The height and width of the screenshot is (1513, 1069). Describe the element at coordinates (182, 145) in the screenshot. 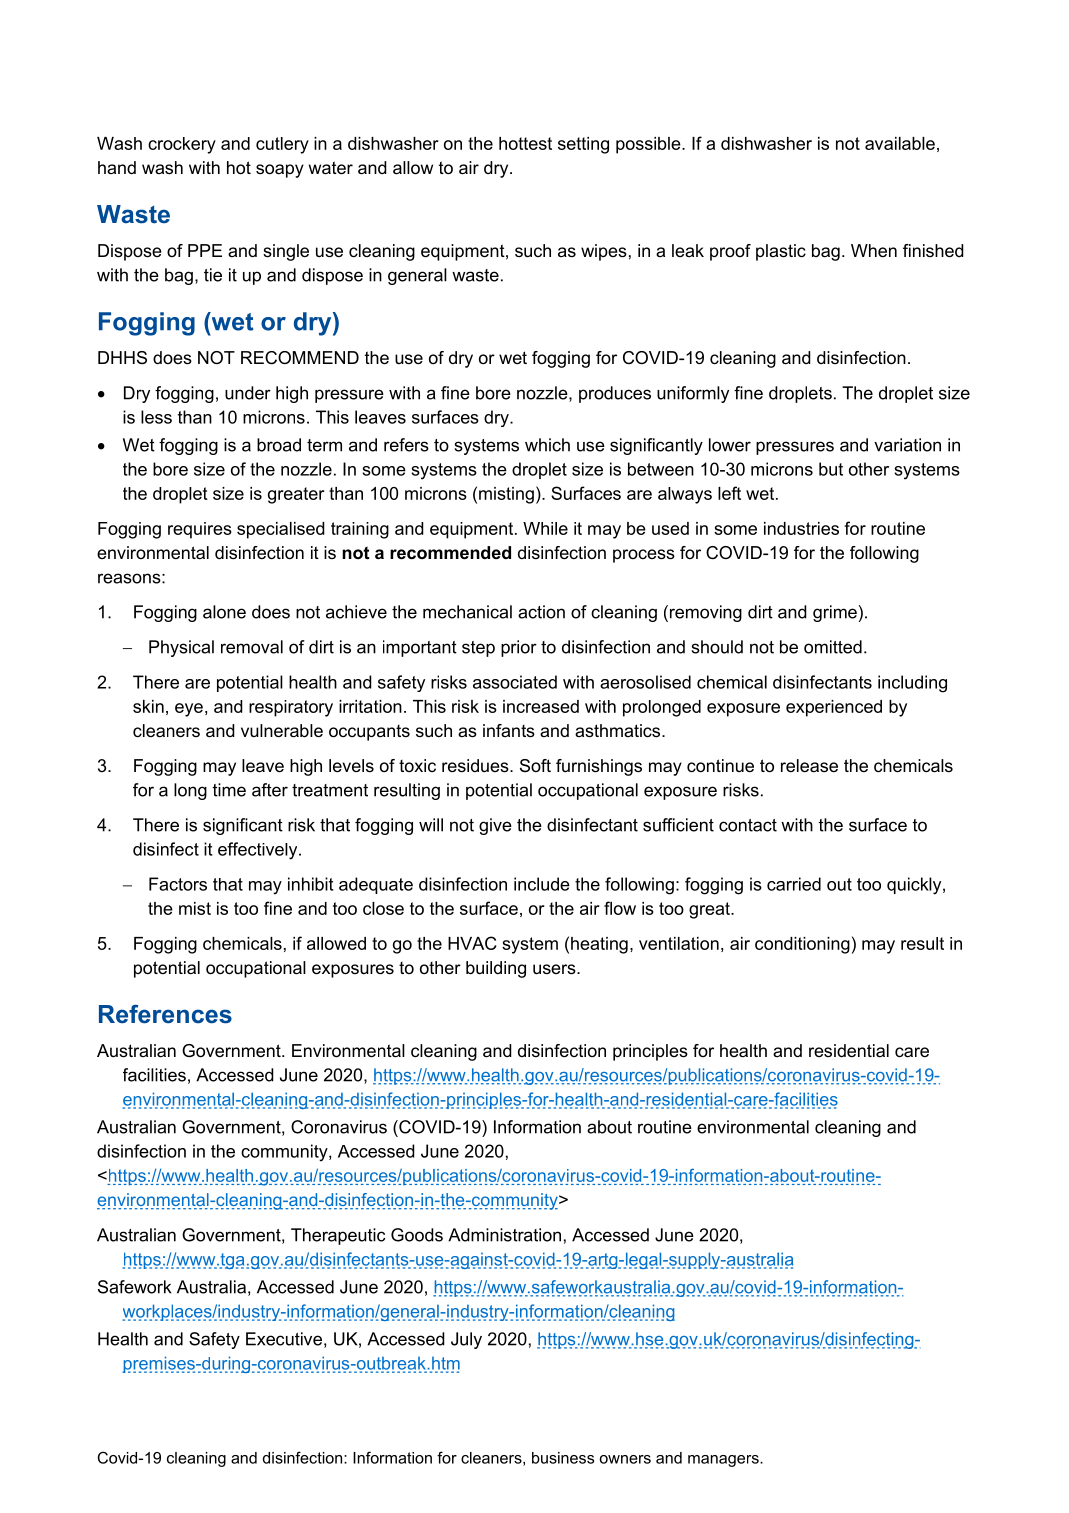

I see `crockery` at that location.
